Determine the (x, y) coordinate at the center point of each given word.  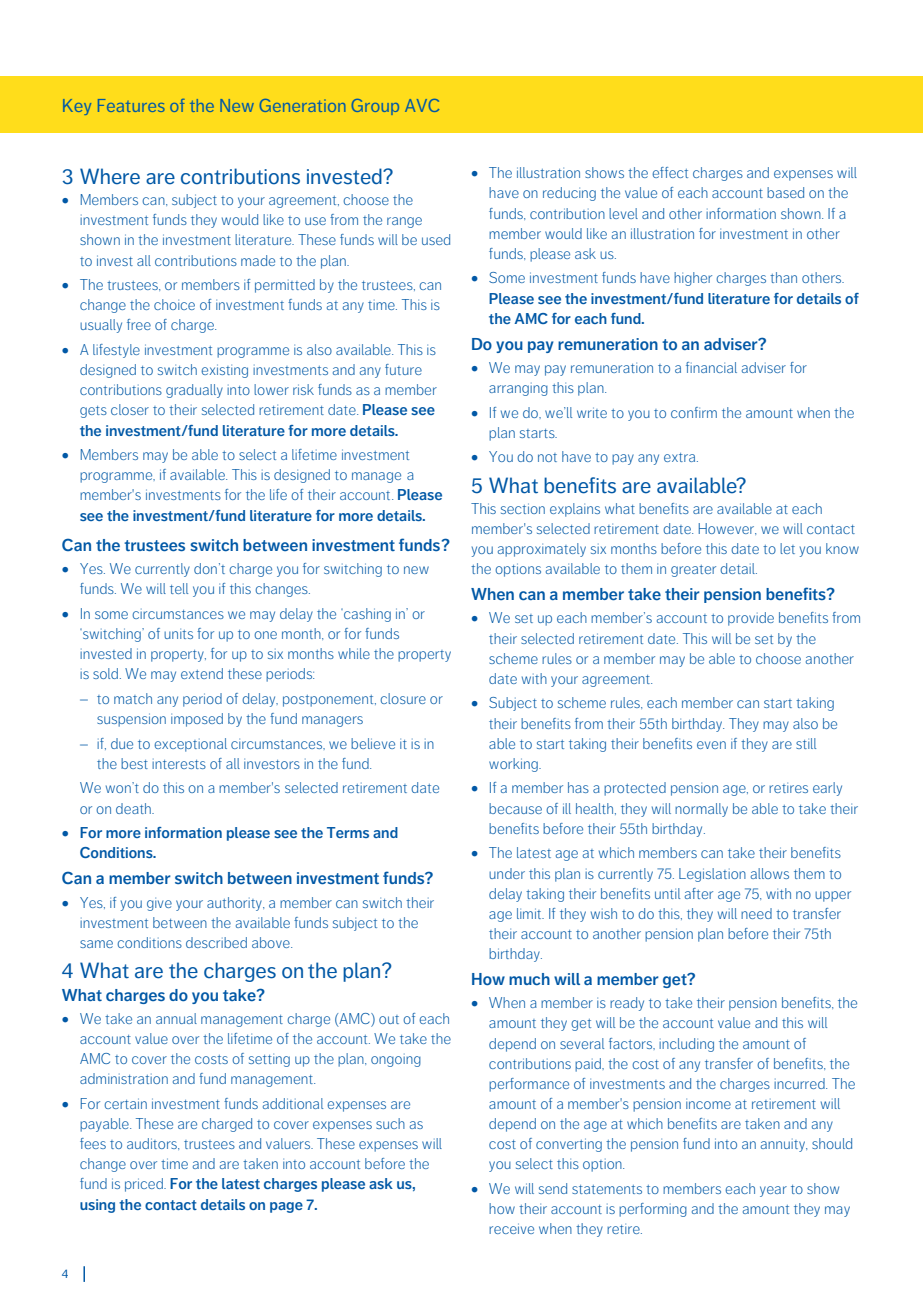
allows (770, 873)
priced (145, 1185)
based (785, 192)
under (507, 873)
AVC (422, 105)
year (773, 1191)
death (134, 808)
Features (131, 105)
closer (130, 409)
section (523, 508)
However (727, 529)
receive (511, 1228)
